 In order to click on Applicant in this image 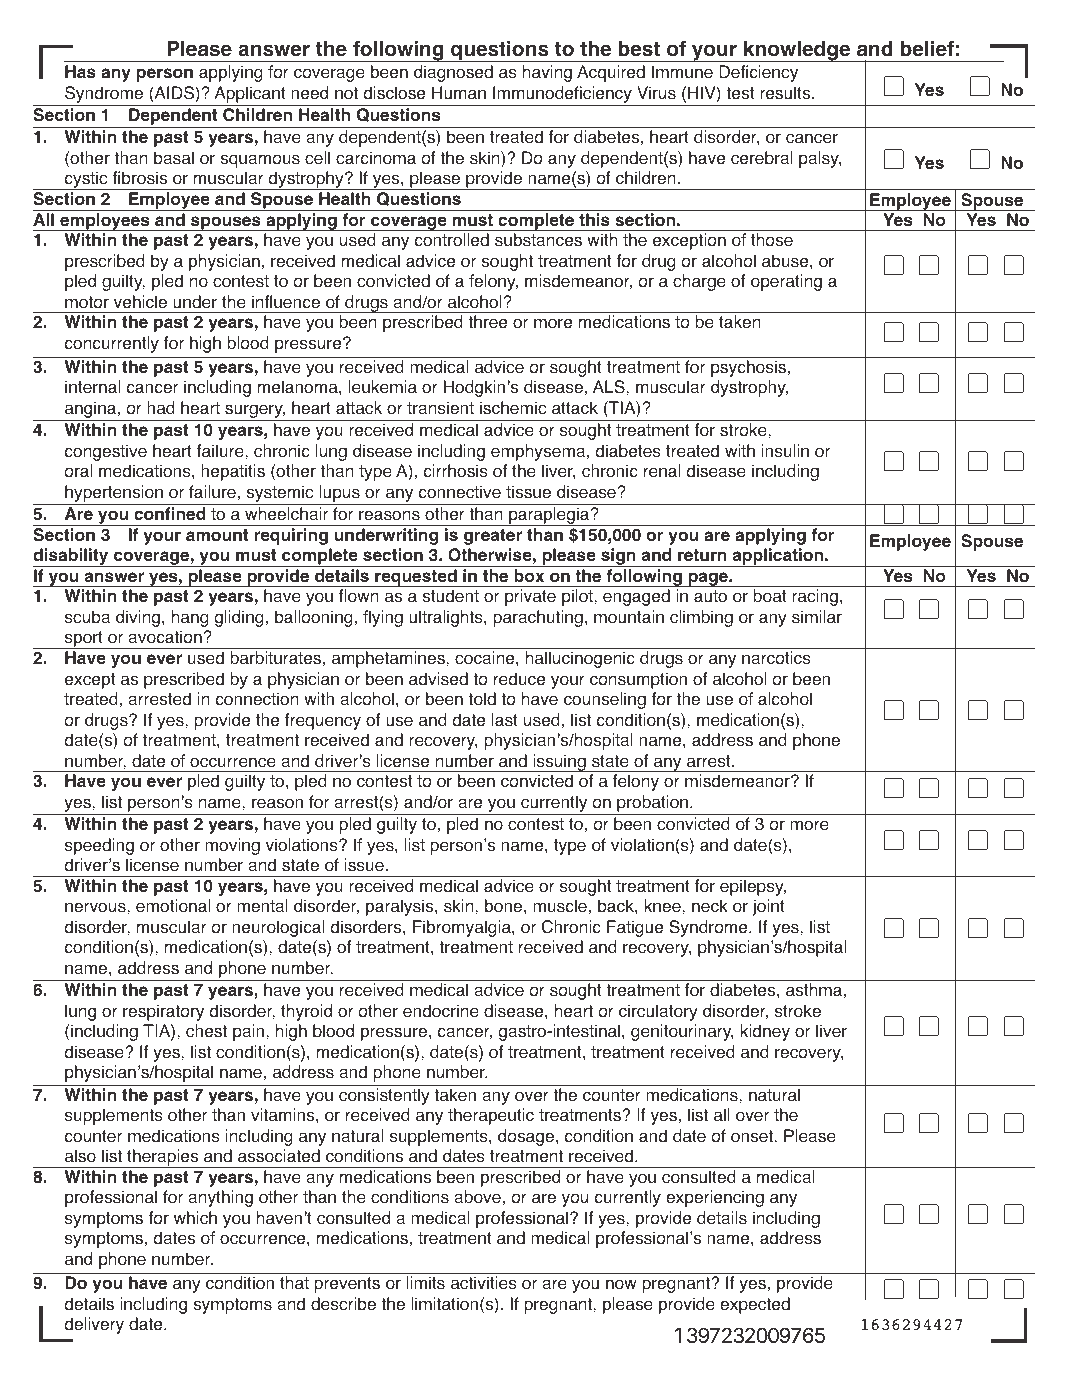, I will do `click(250, 96)`.
